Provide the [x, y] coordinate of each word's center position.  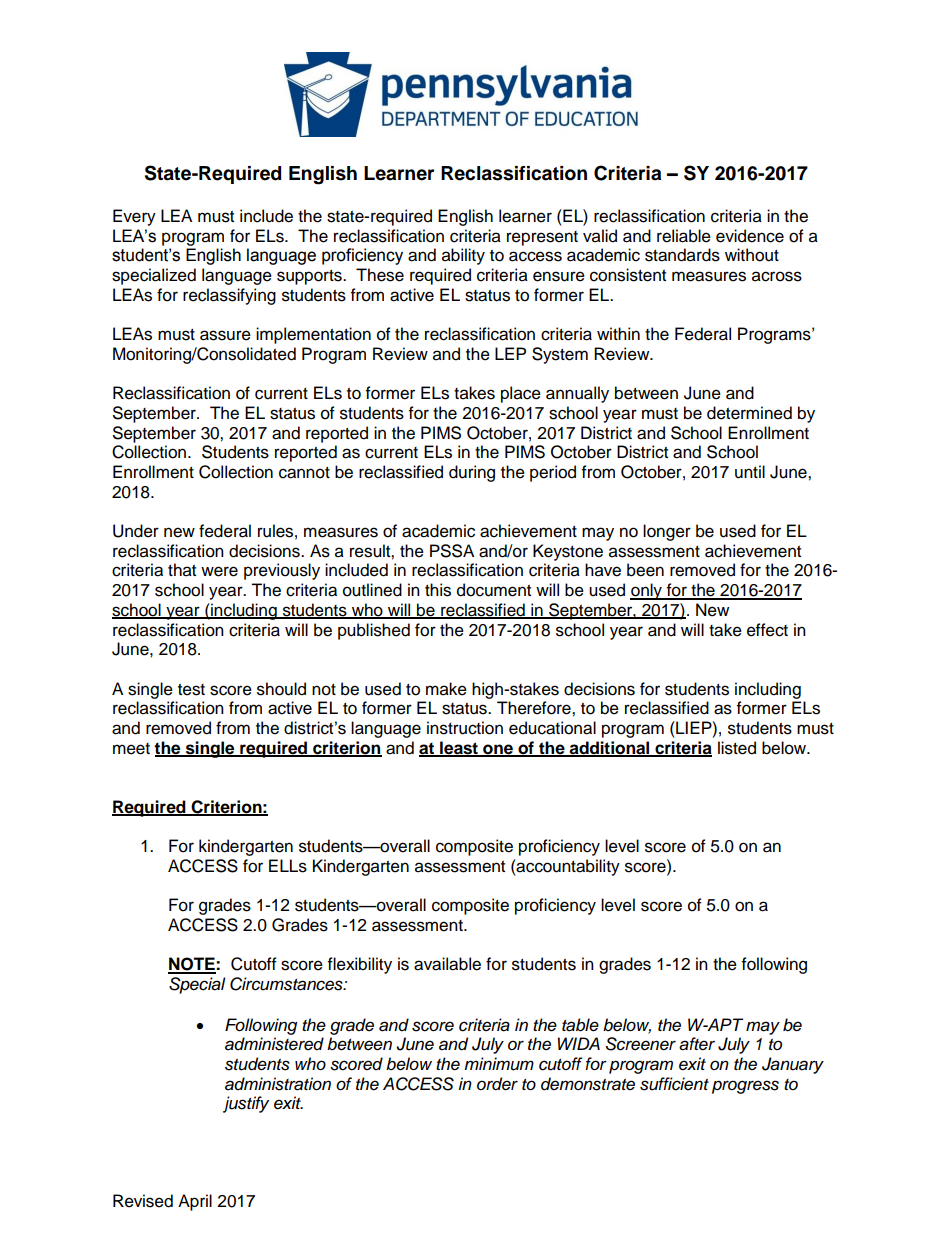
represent [542, 238]
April [195, 1202]
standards [682, 255]
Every [134, 217]
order [497, 1084]
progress [745, 1087]
